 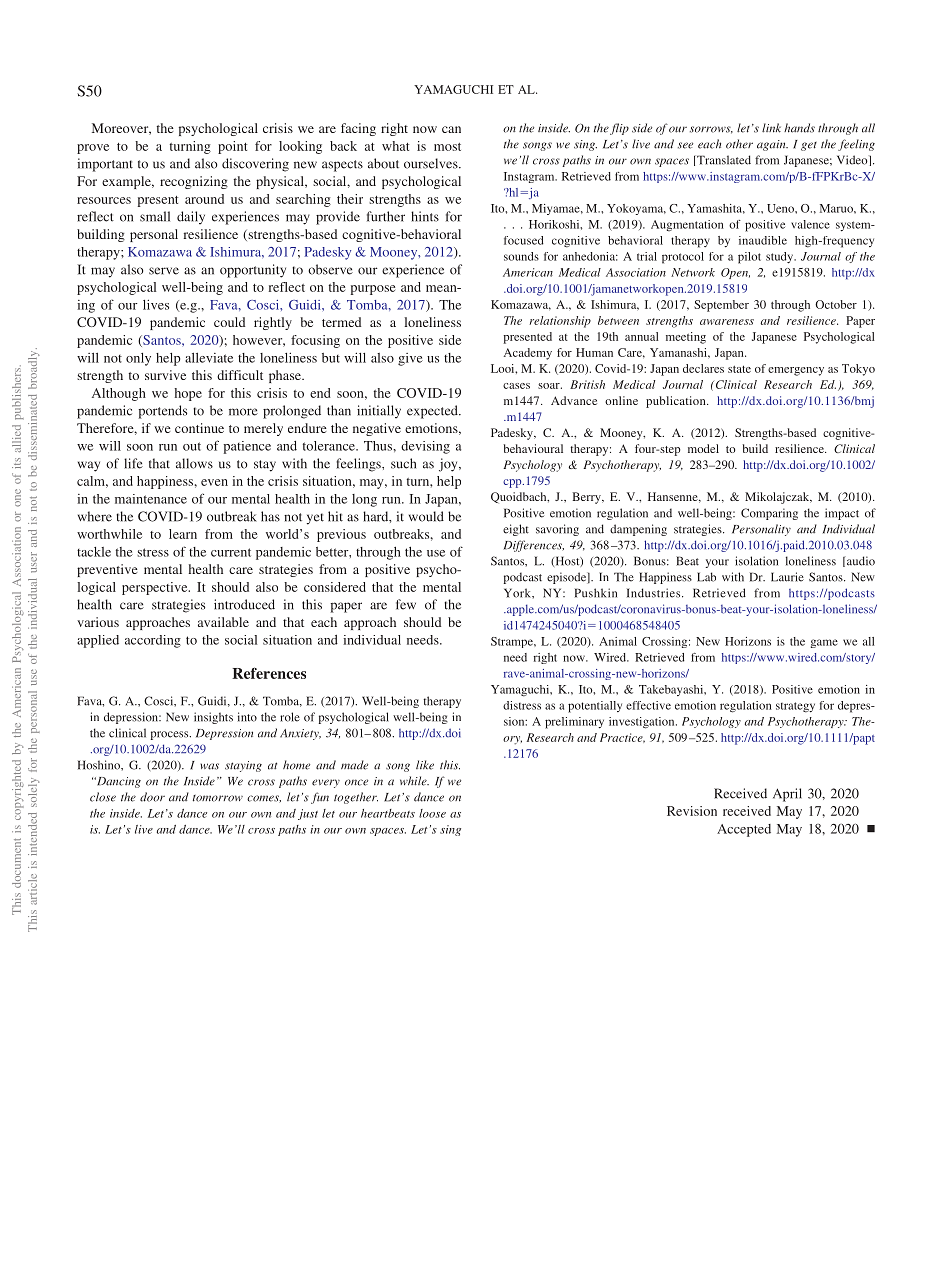 What do you see at coordinates (677, 402) in the document?
I see `publication` at bounding box center [677, 402].
